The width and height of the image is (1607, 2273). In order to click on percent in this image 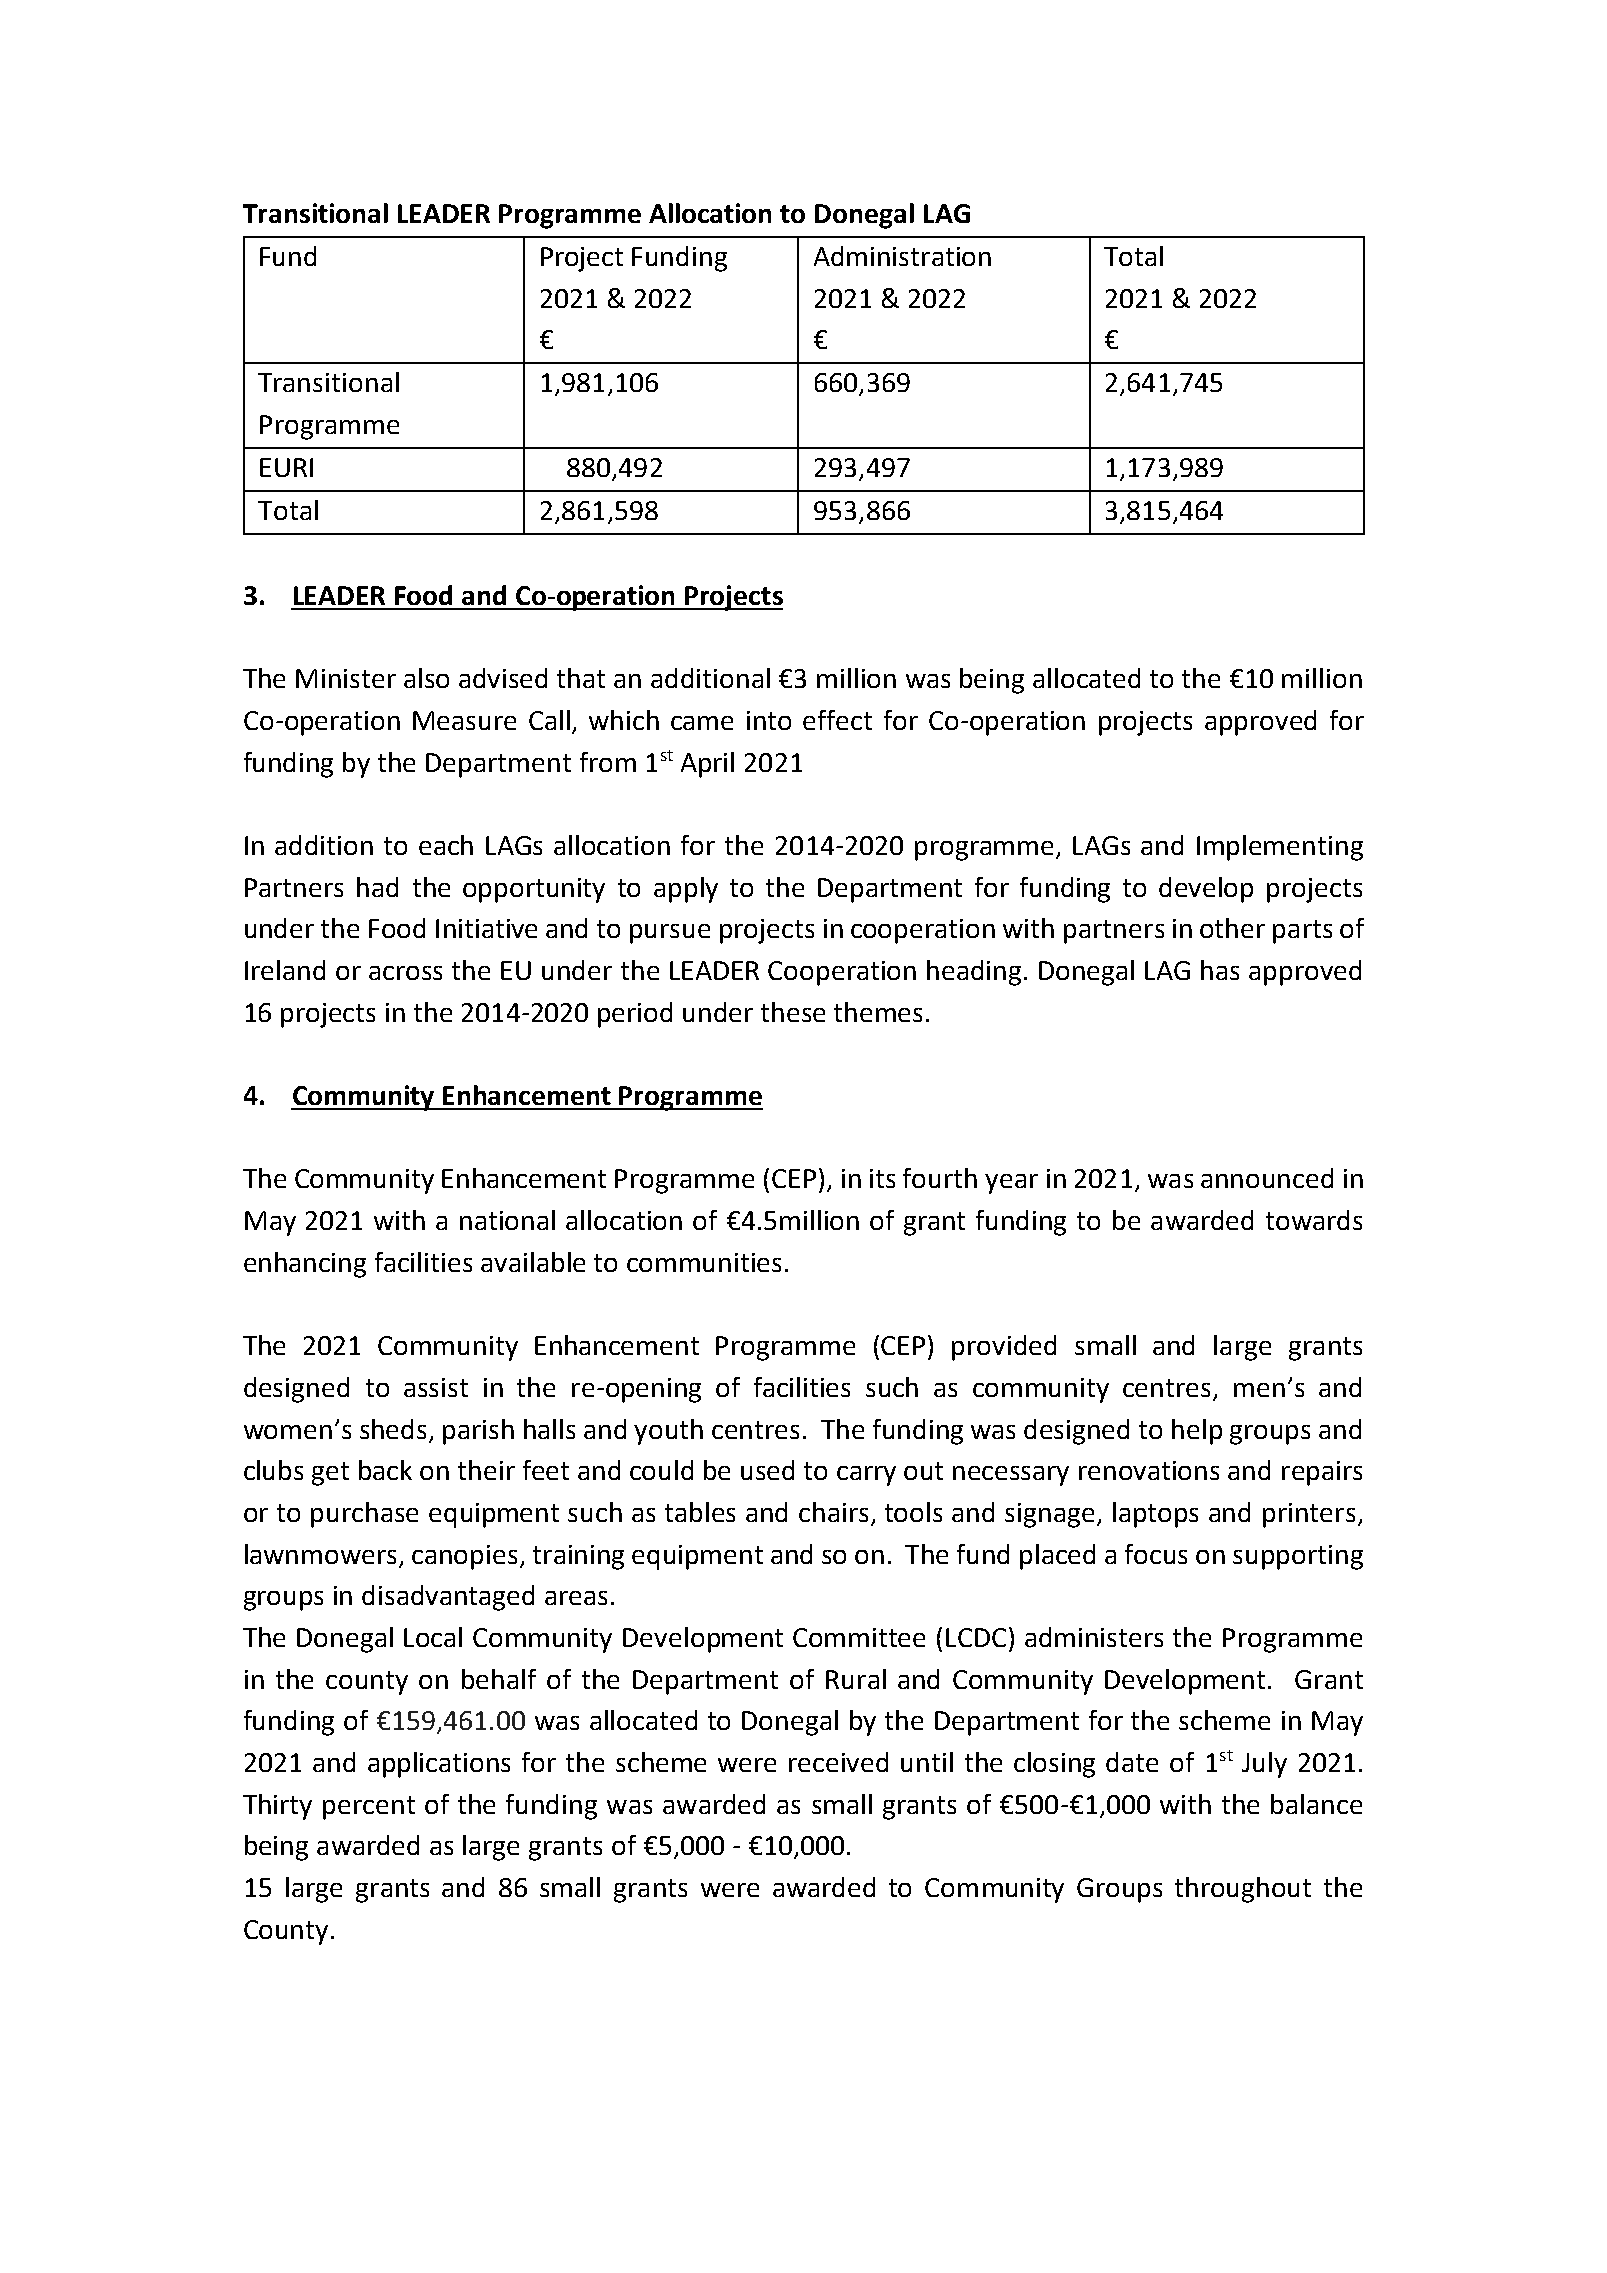, I will do `click(369, 1808)`.
